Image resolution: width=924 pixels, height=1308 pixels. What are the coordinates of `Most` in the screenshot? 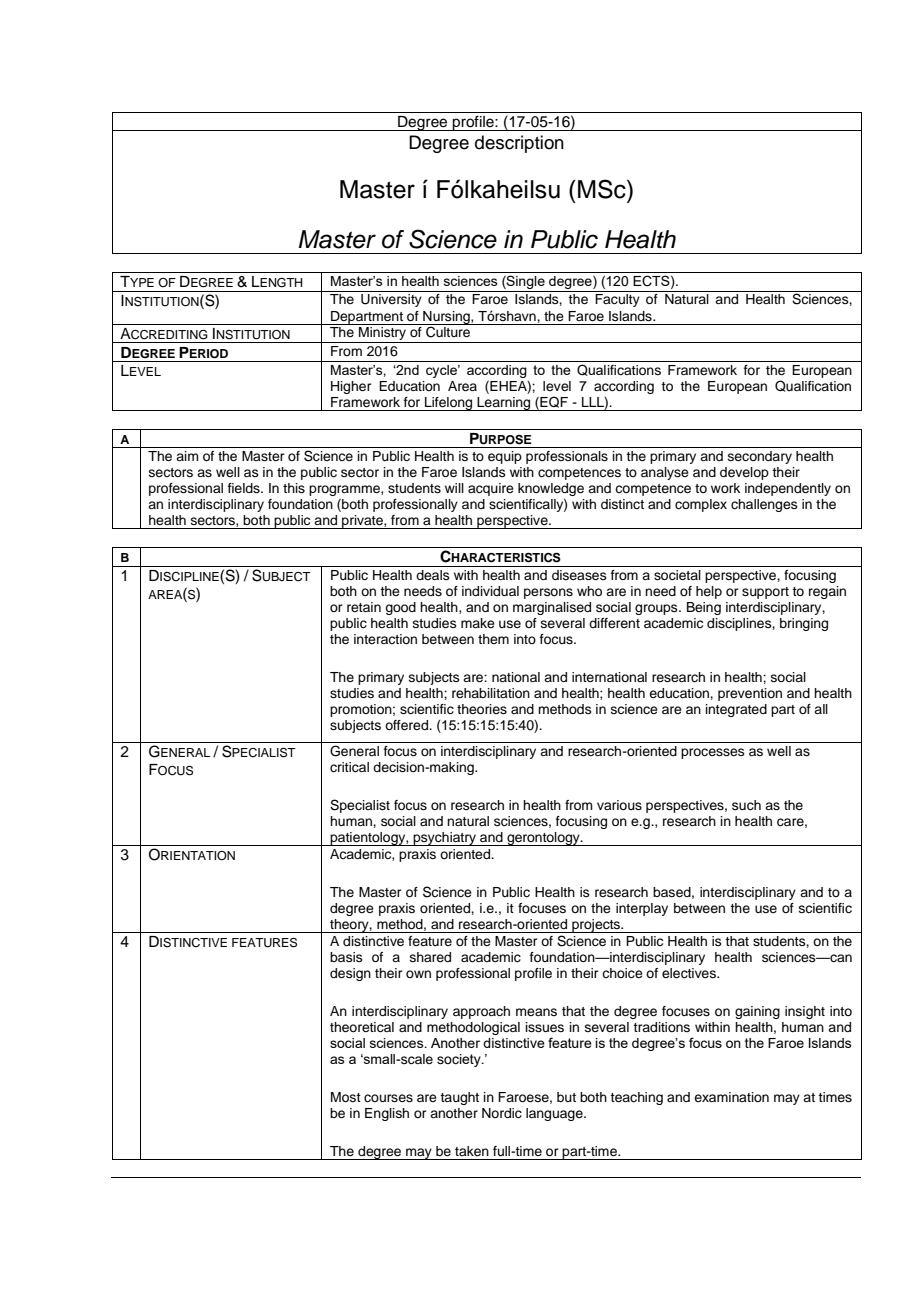 It's located at (346, 1097).
